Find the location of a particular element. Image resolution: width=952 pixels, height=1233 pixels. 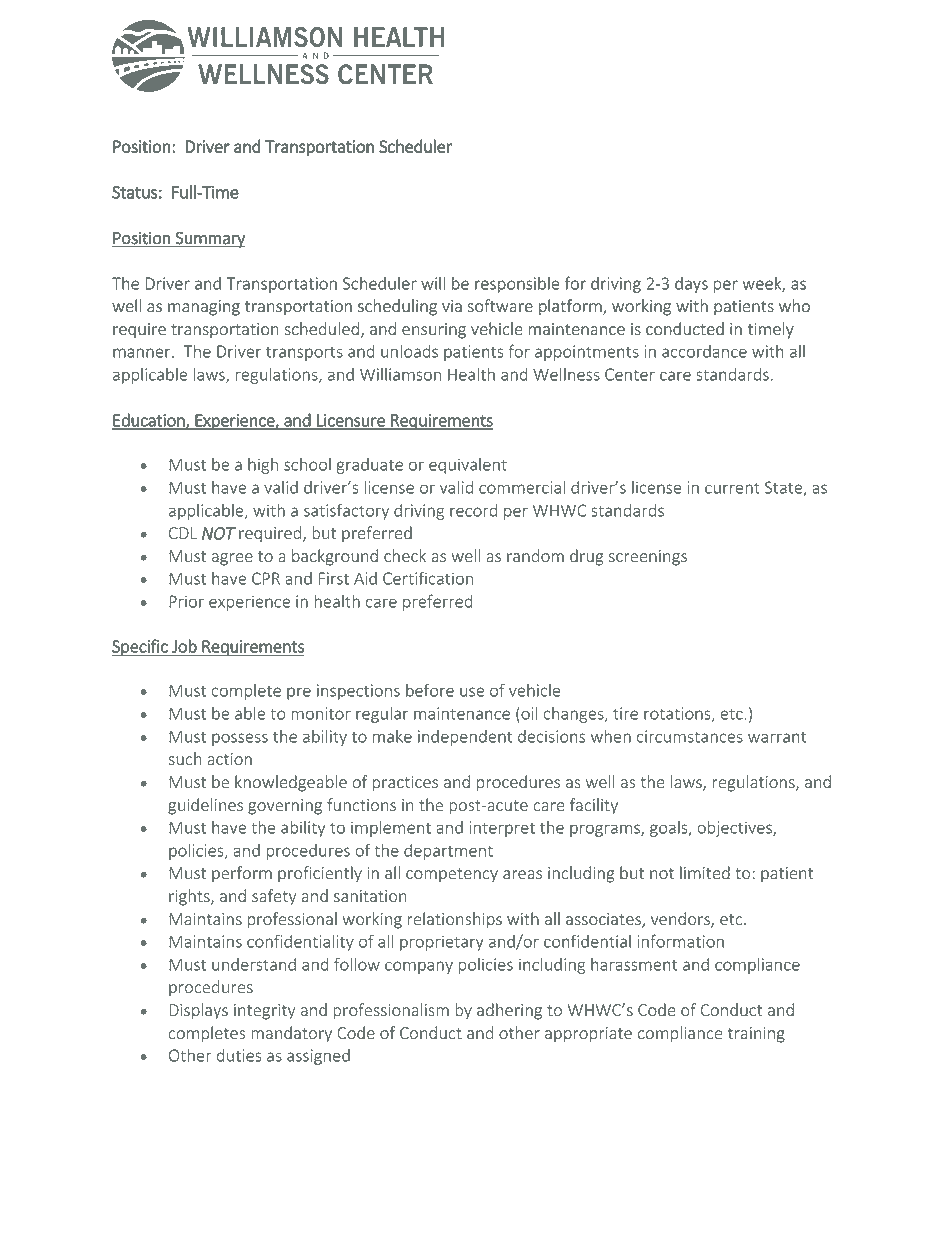

record is located at coordinates (473, 510).
